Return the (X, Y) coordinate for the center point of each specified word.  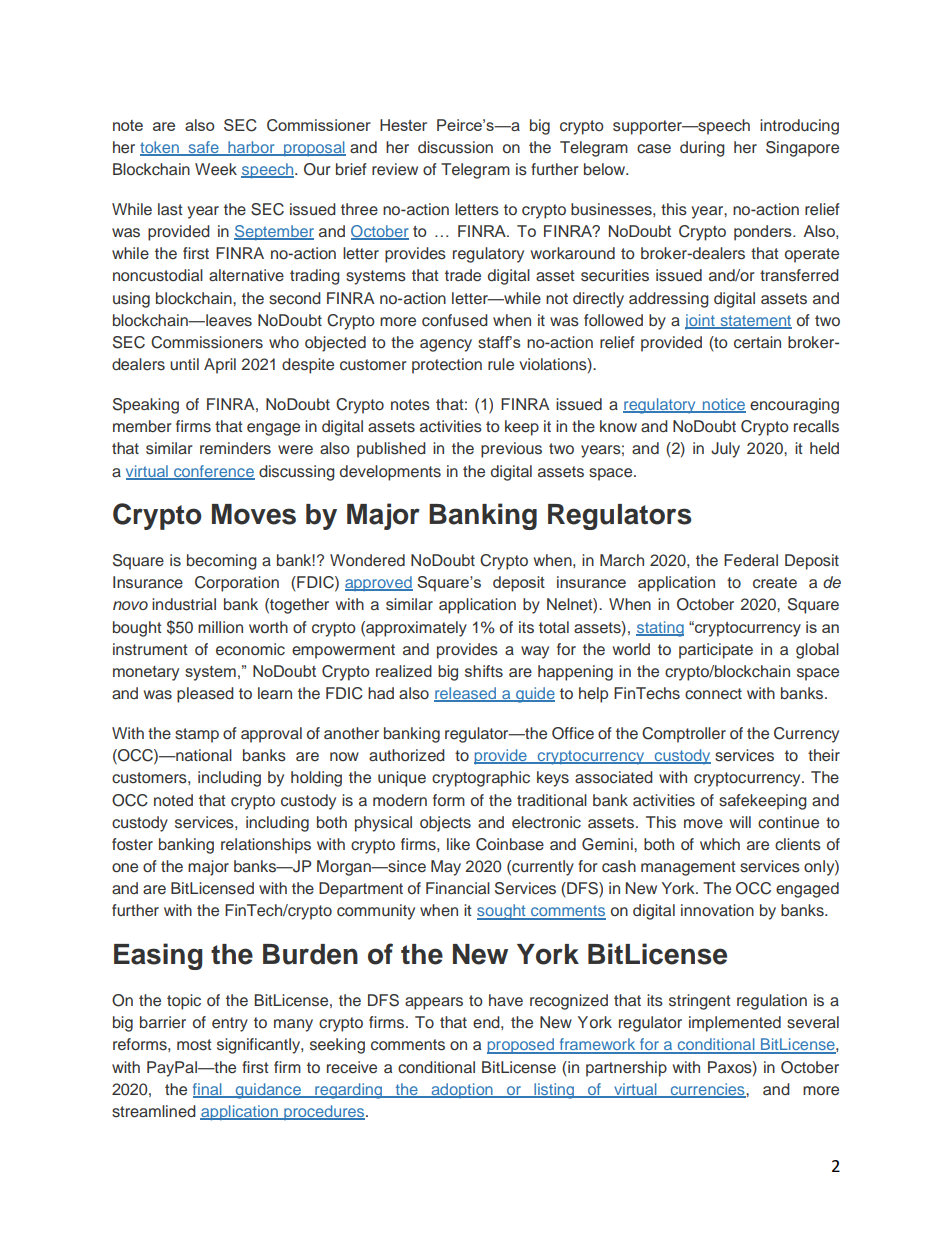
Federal (751, 560)
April (220, 366)
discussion (455, 147)
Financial (458, 888)
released (466, 694)
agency (446, 345)
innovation (717, 910)
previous (511, 450)
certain (757, 342)
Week (216, 169)
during (702, 149)
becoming (222, 562)
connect (713, 694)
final (208, 1090)
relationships (266, 846)
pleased (205, 695)
